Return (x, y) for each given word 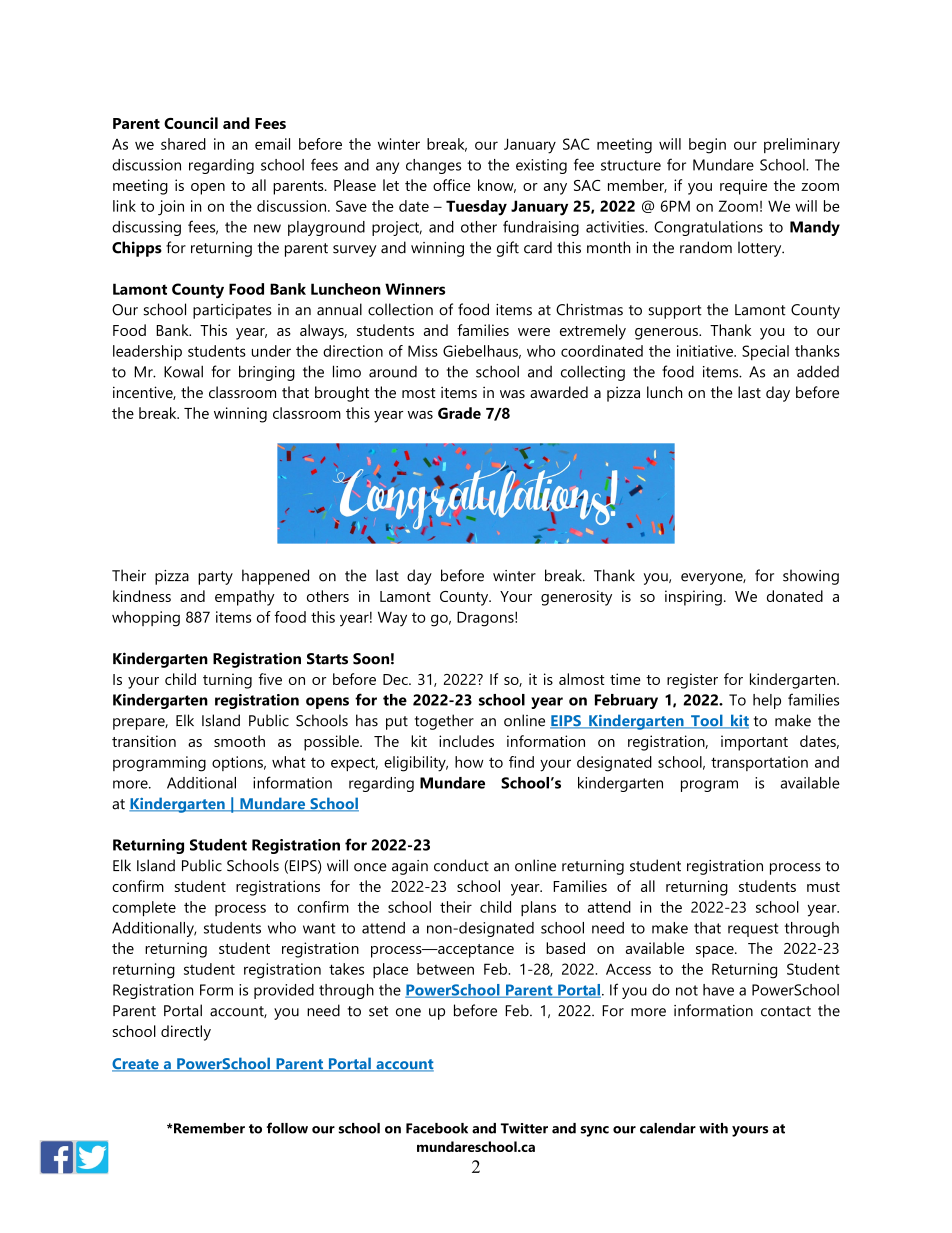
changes (433, 166)
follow (287, 1128)
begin (707, 146)
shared (183, 144)
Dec (396, 679)
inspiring (693, 598)
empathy (245, 598)
